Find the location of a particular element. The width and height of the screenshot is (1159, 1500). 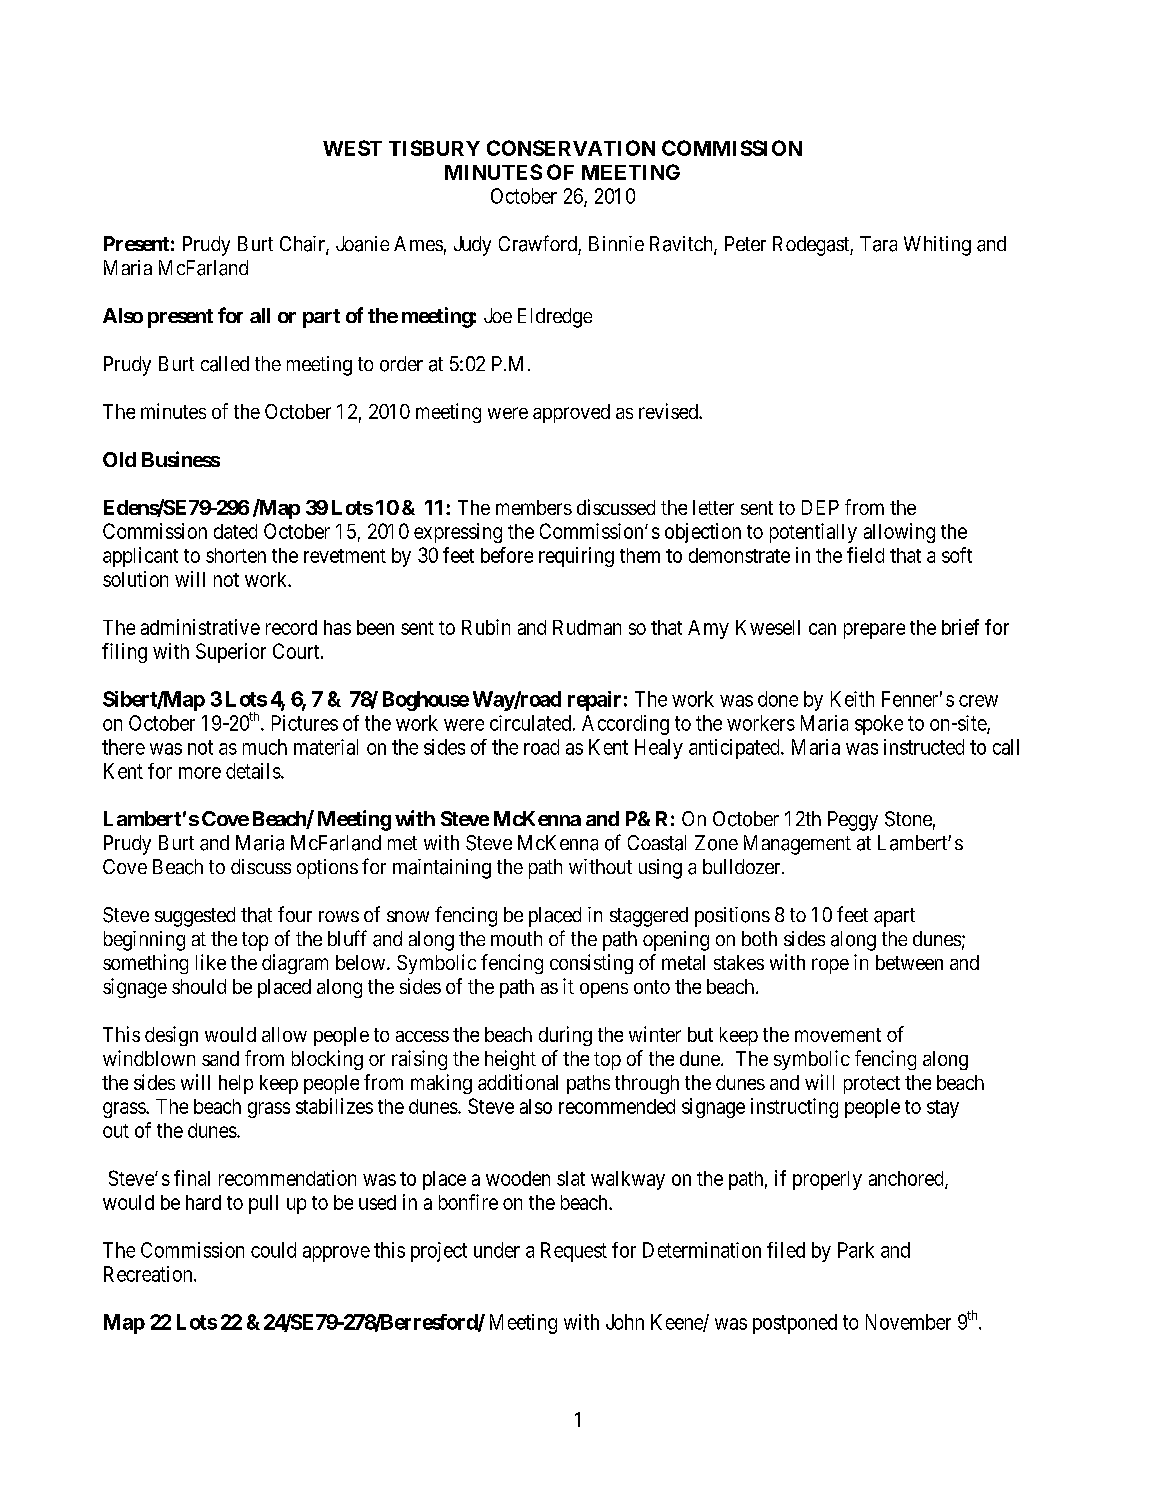

much is located at coordinates (265, 747).
